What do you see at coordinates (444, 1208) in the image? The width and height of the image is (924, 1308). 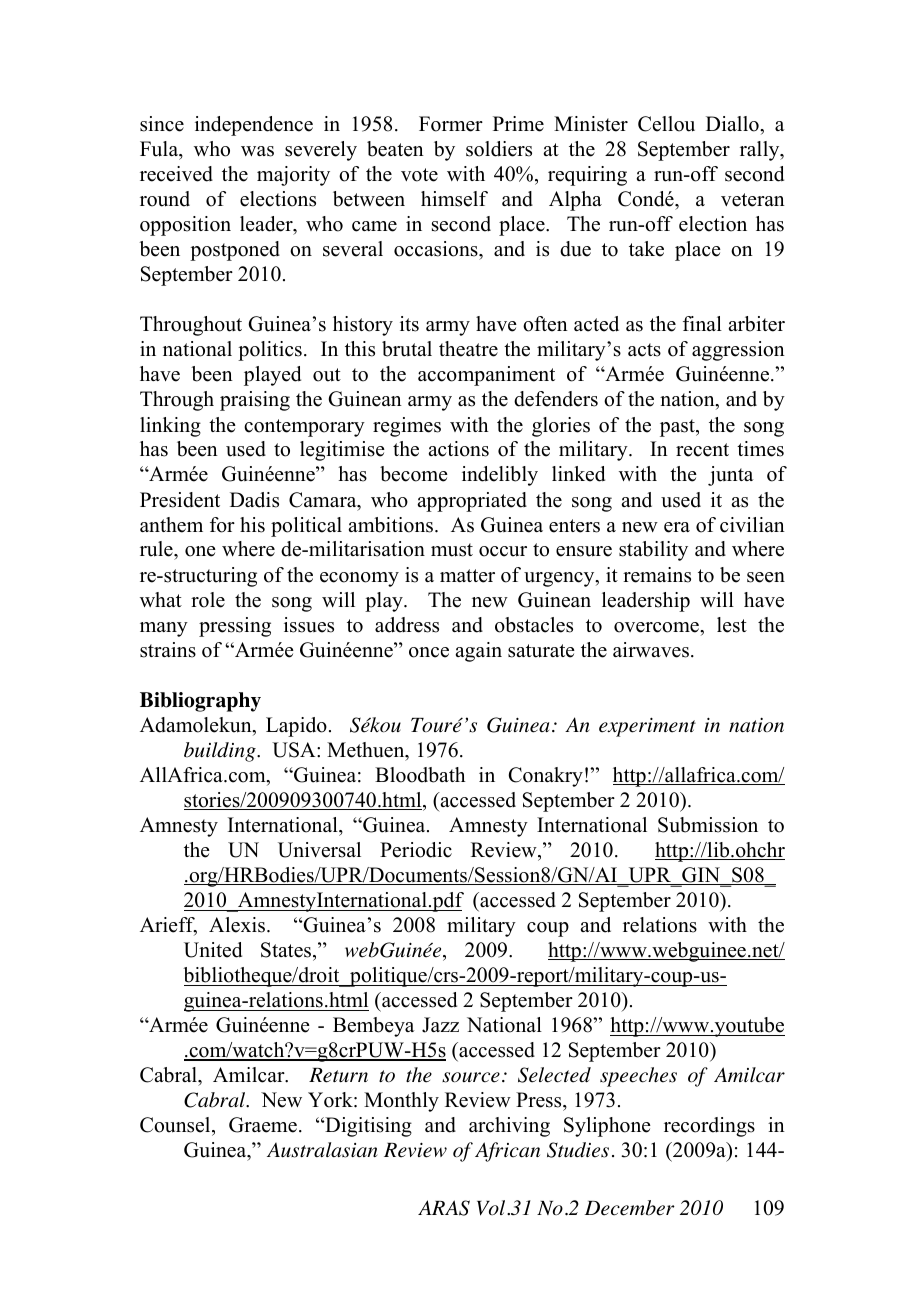 I see `ARAS` at bounding box center [444, 1208].
